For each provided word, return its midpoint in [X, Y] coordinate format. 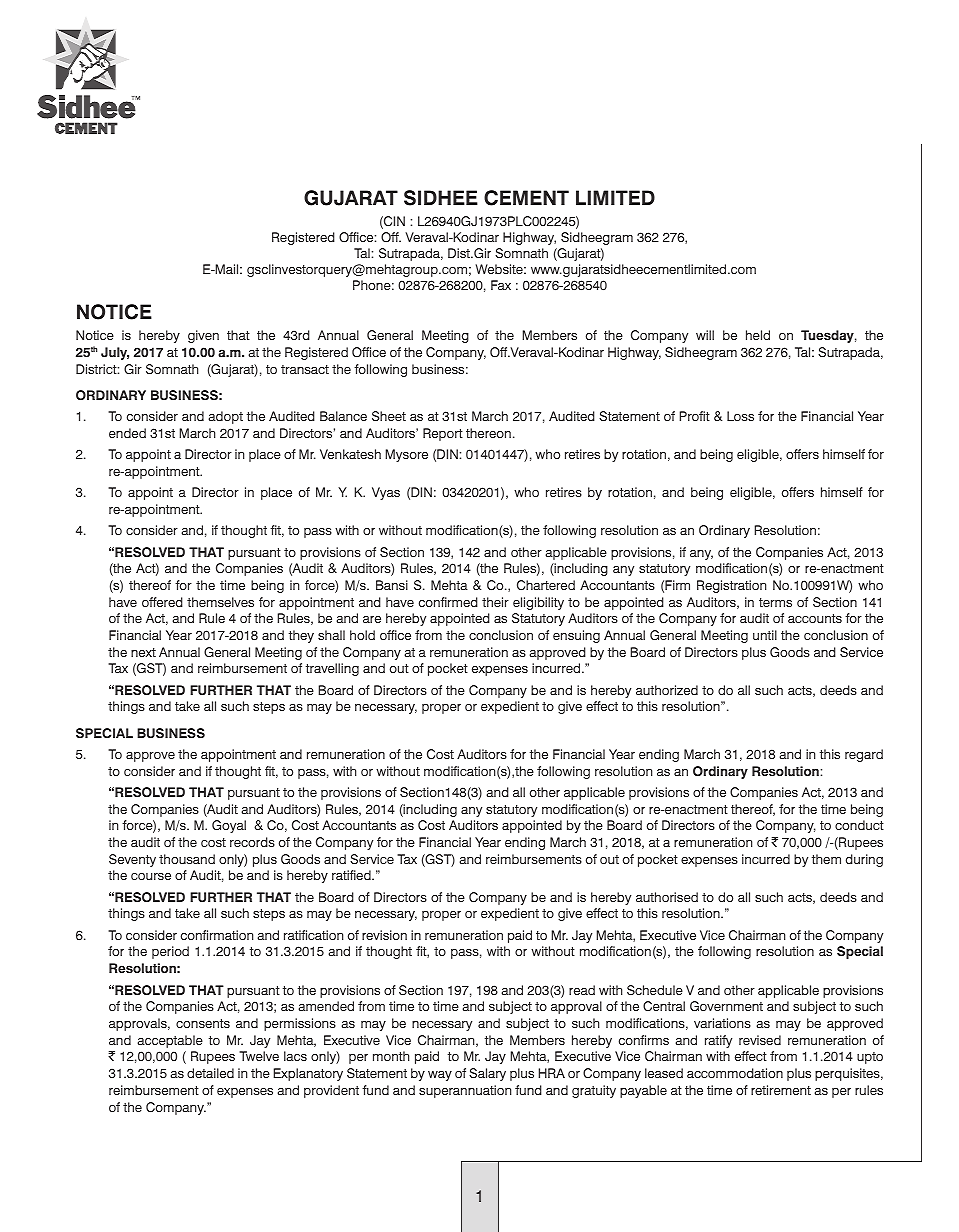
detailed [210, 1073]
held [758, 335]
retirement [781, 1090]
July [115, 353]
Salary [487, 1074]
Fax [501, 285]
